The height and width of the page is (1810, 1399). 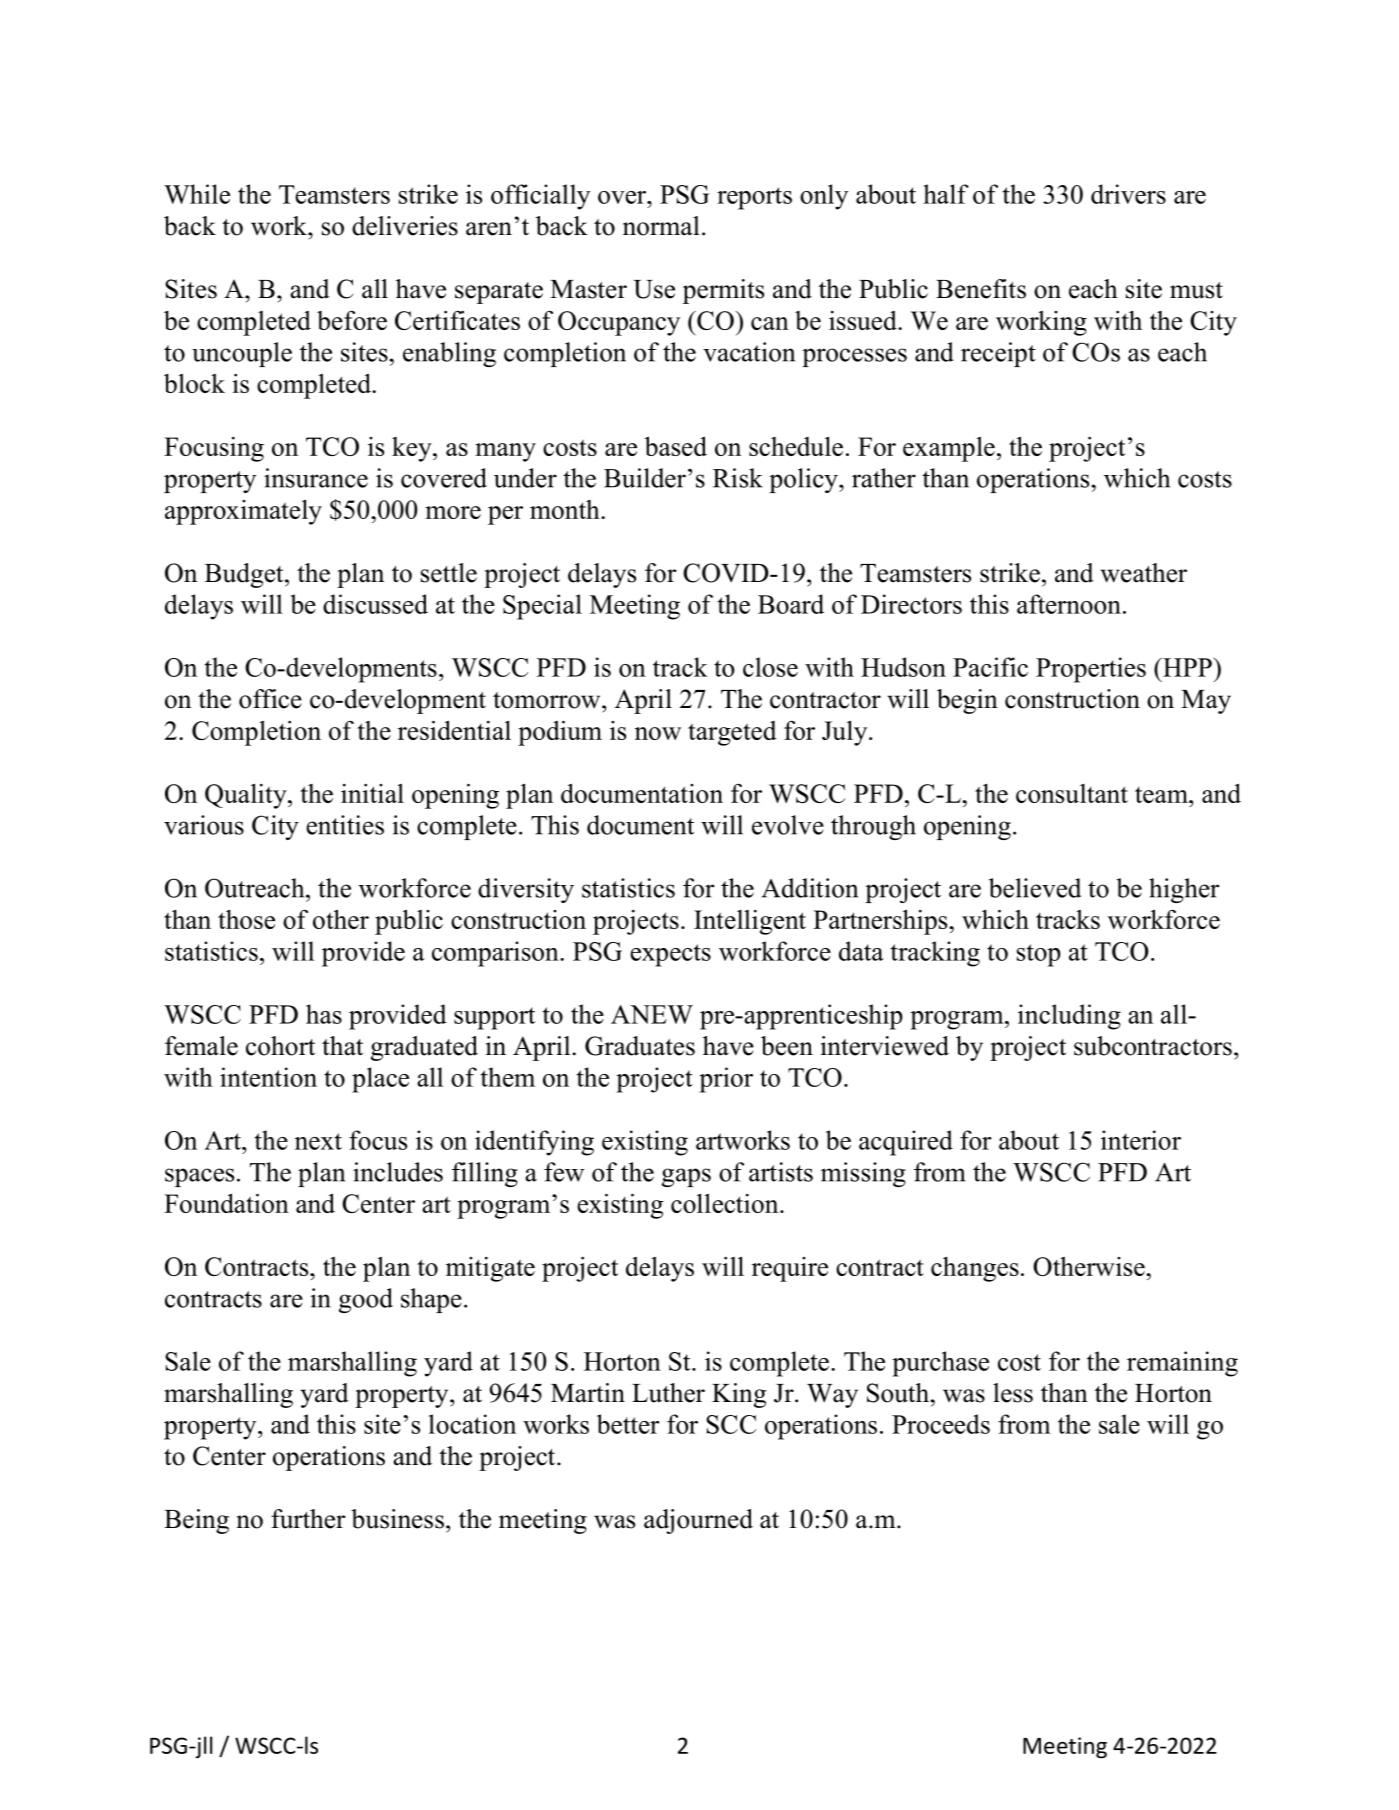 What do you see at coordinates (405, 226) in the page?
I see `deliveries` at bounding box center [405, 226].
